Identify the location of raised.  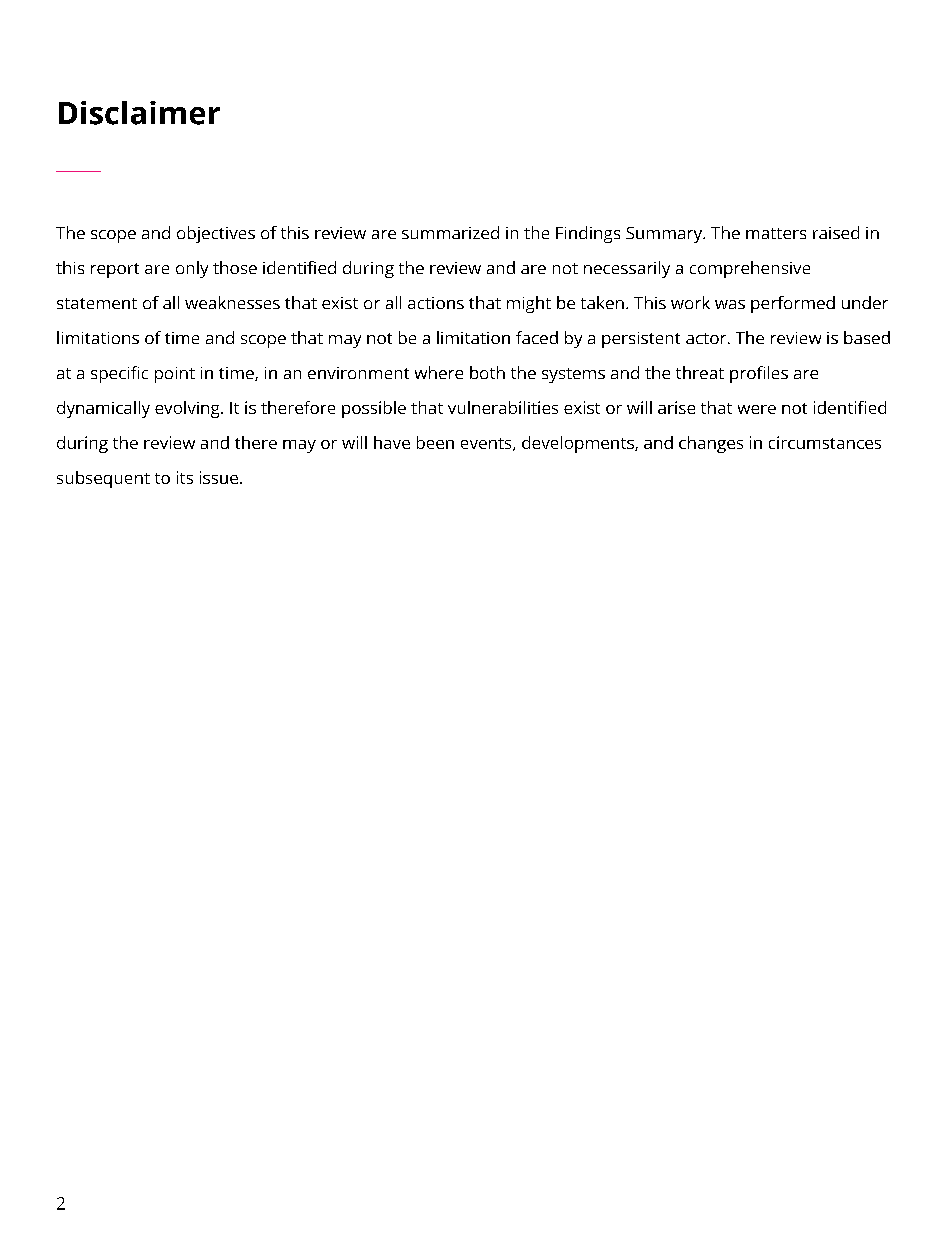
(836, 232).
